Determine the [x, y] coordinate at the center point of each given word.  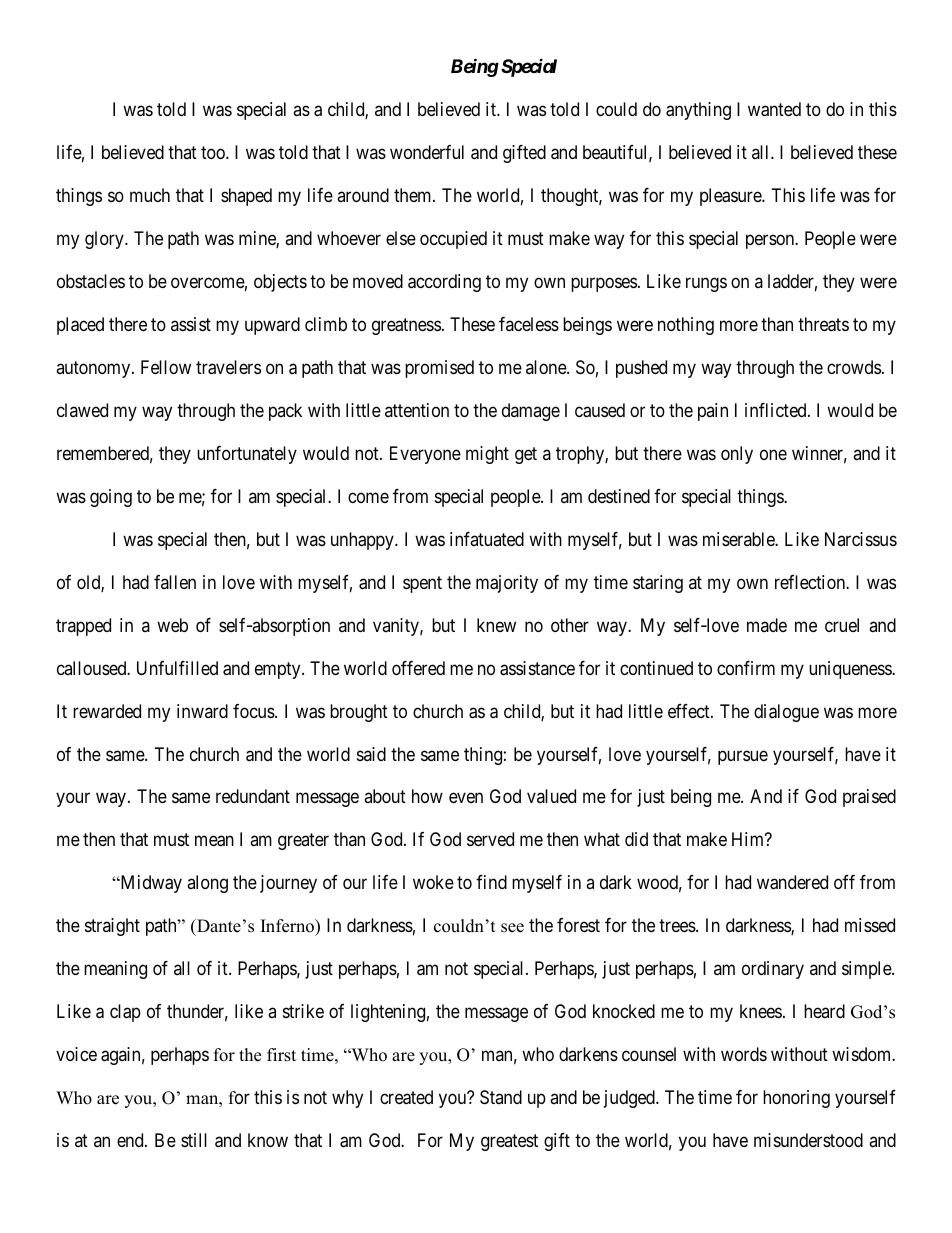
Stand [501, 1097]
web [172, 625]
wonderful [427, 152]
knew [496, 625]
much [150, 195]
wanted [774, 109]
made [767, 625]
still [194, 1140]
